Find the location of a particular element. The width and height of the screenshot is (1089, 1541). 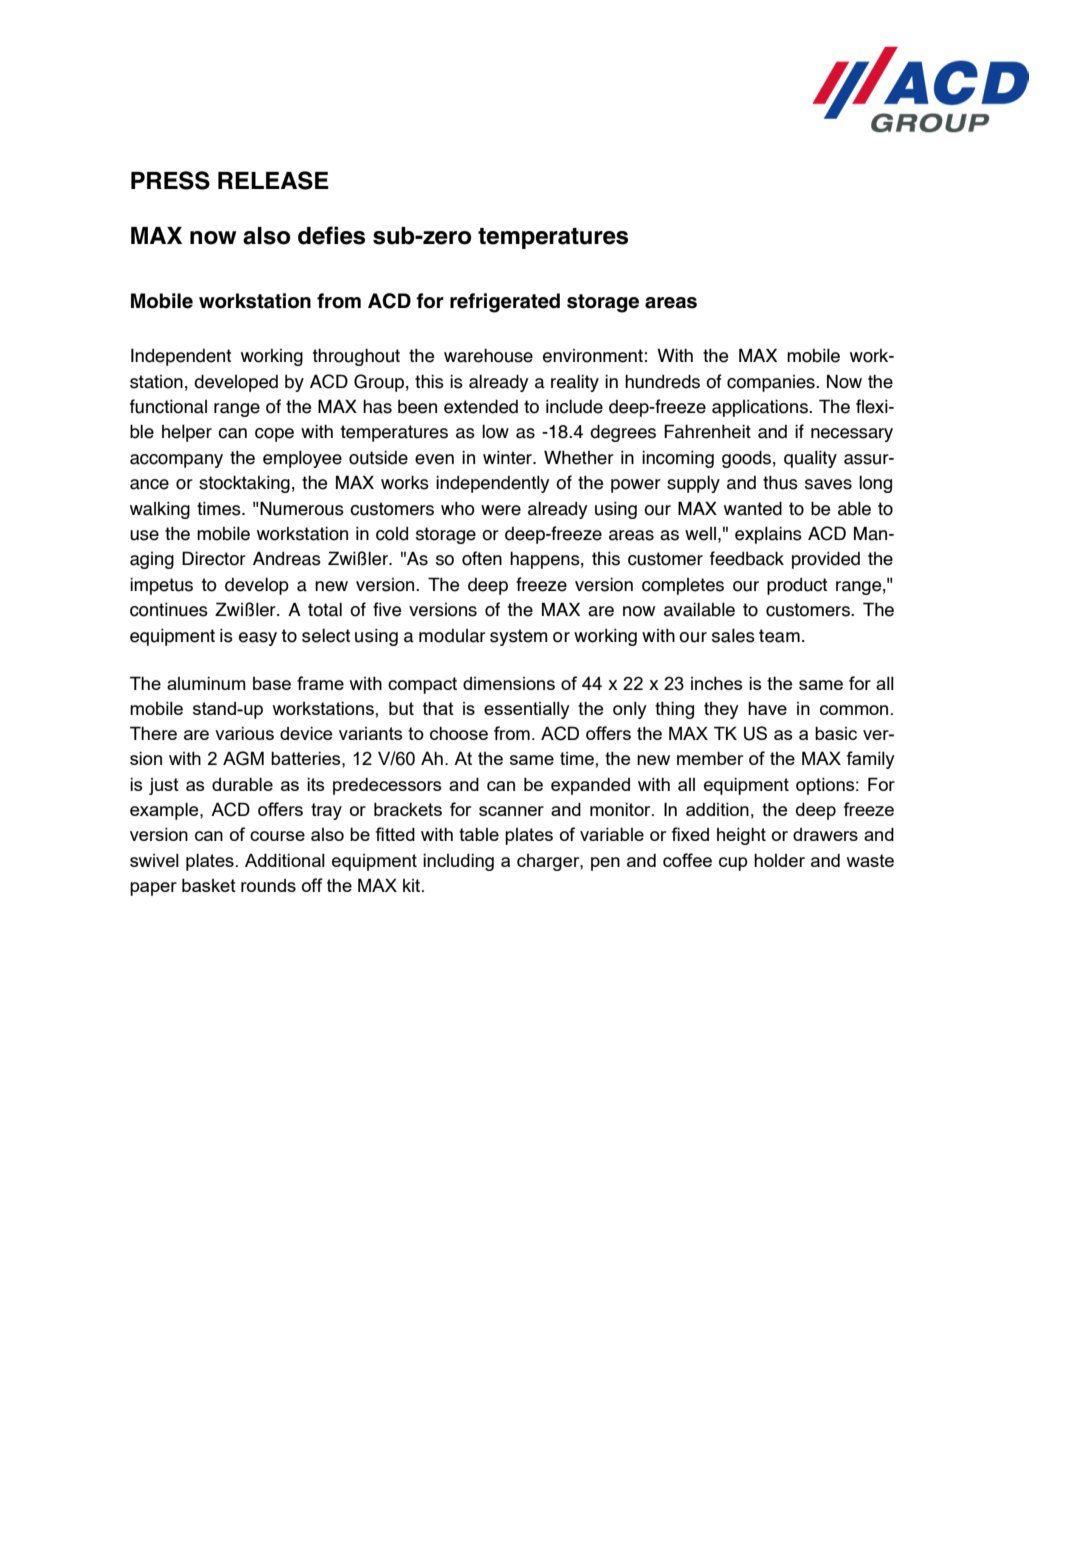

holder is located at coordinates (779, 860).
